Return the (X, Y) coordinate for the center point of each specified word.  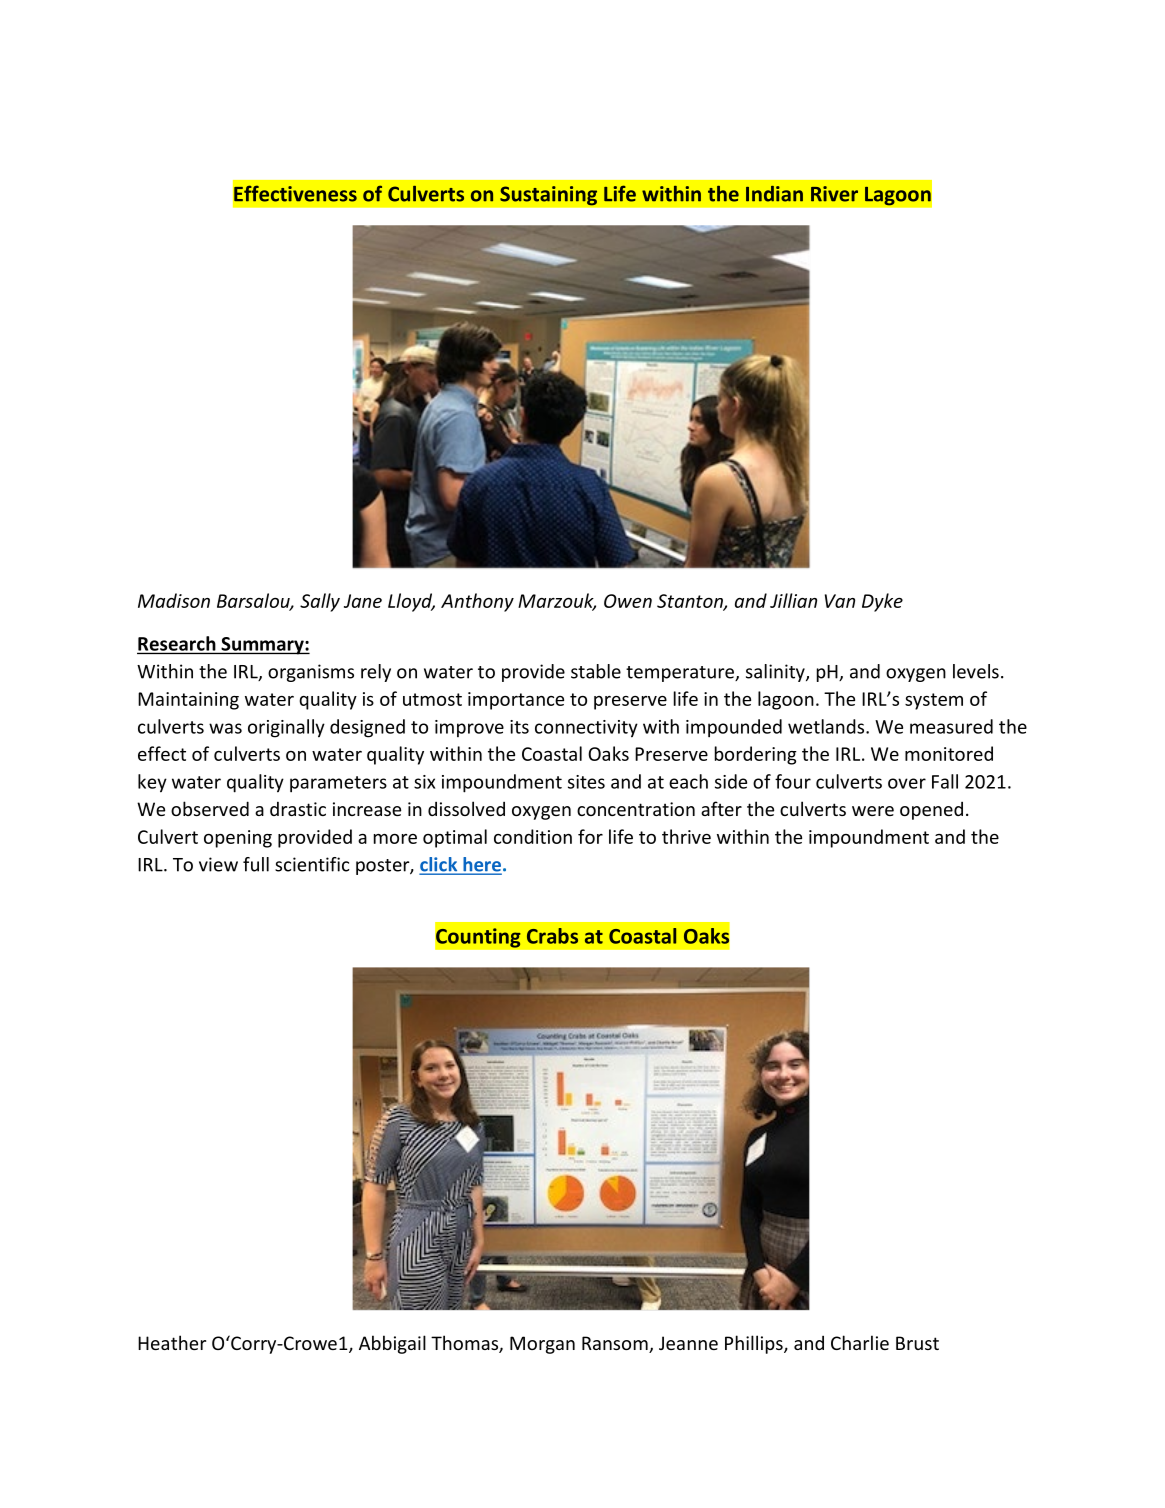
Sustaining (549, 196)
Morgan (542, 1345)
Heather (172, 1342)
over (907, 783)
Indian (774, 194)
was (225, 728)
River (834, 194)
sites (586, 782)
